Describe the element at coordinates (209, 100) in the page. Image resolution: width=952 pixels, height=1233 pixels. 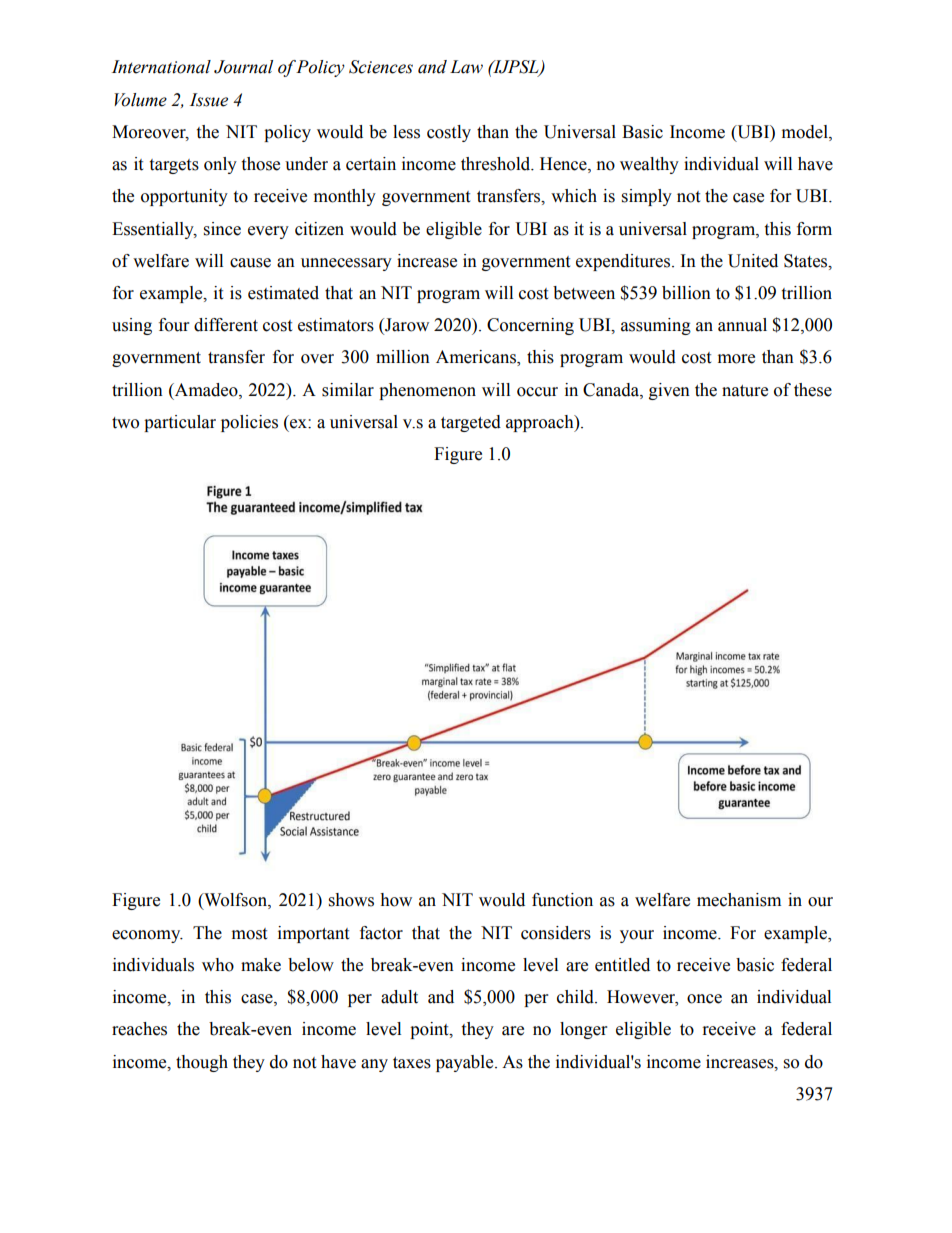
I see `Issue` at that location.
